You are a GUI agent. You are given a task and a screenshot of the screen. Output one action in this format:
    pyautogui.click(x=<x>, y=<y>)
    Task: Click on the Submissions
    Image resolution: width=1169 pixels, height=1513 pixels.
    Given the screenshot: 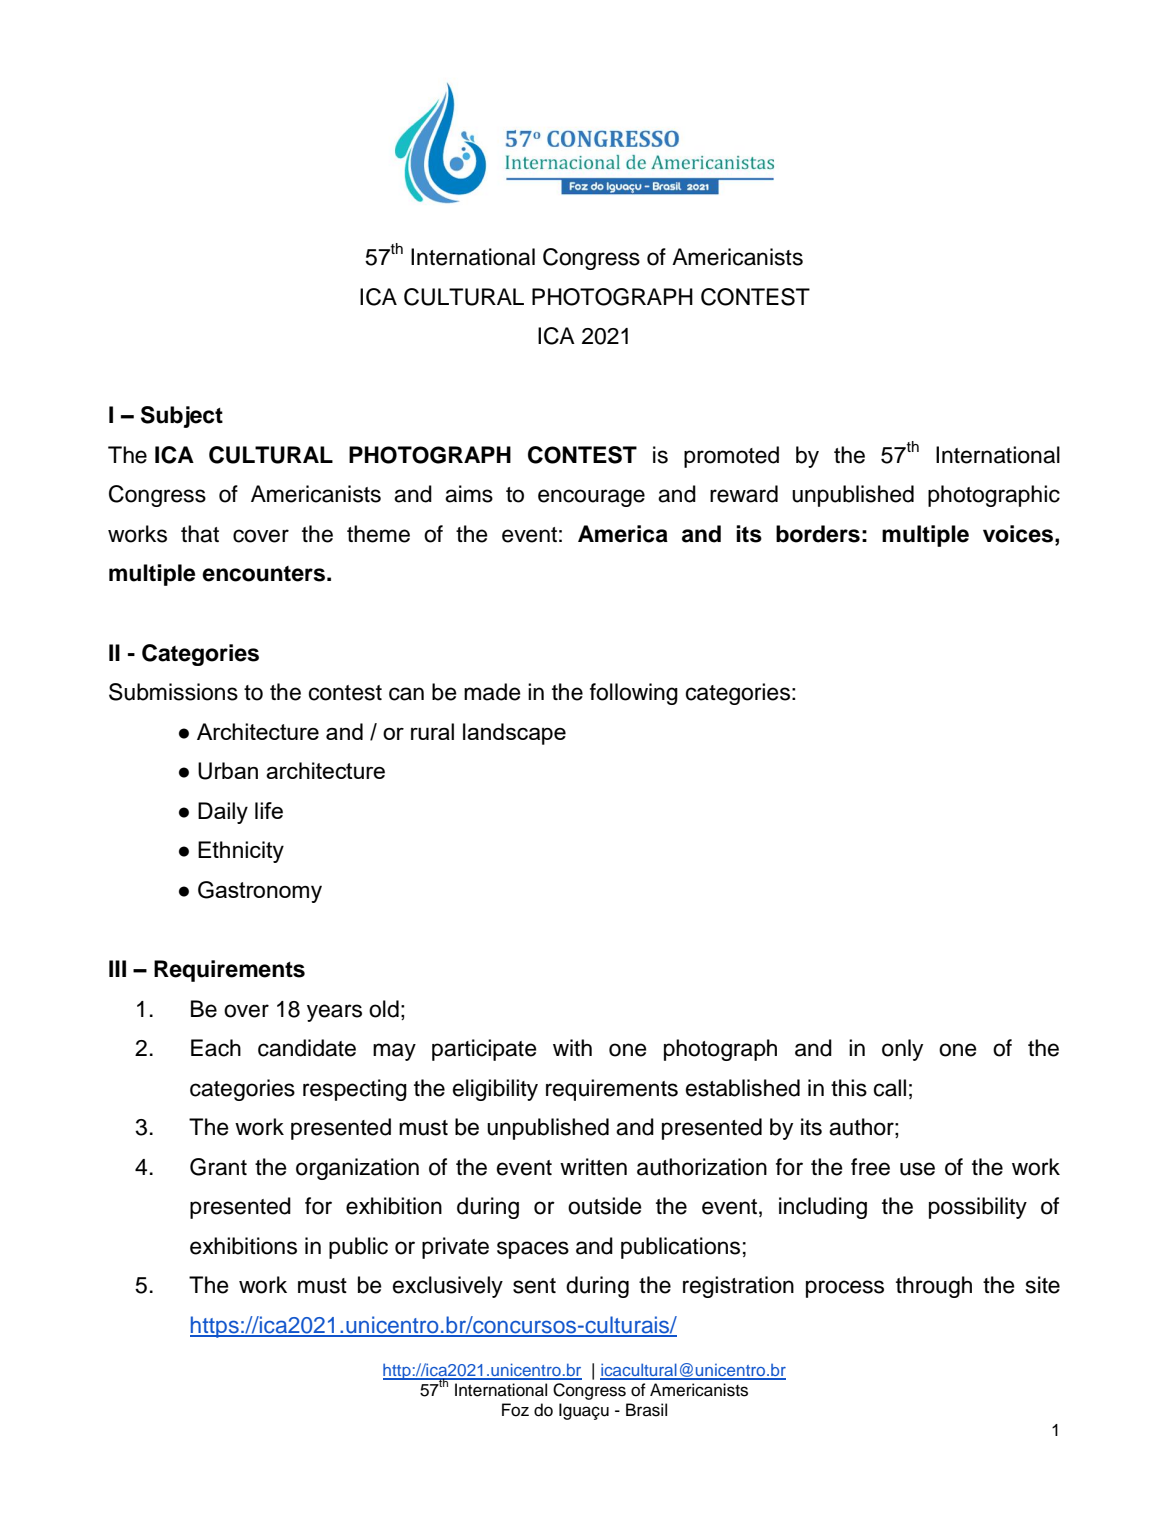 What is the action you would take?
    pyautogui.click(x=173, y=692)
